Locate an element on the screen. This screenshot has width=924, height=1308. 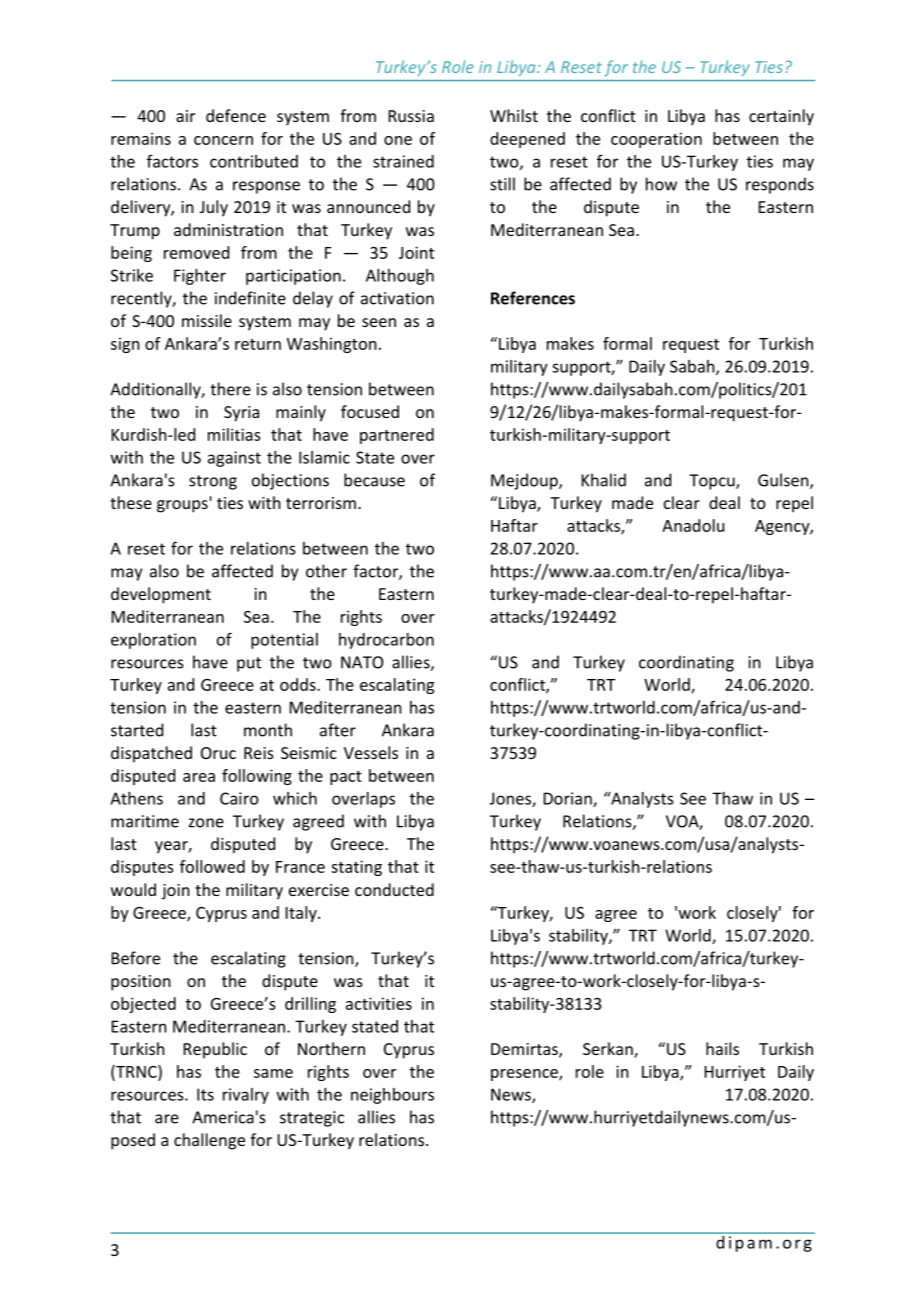
exploration is located at coordinates (153, 641).
